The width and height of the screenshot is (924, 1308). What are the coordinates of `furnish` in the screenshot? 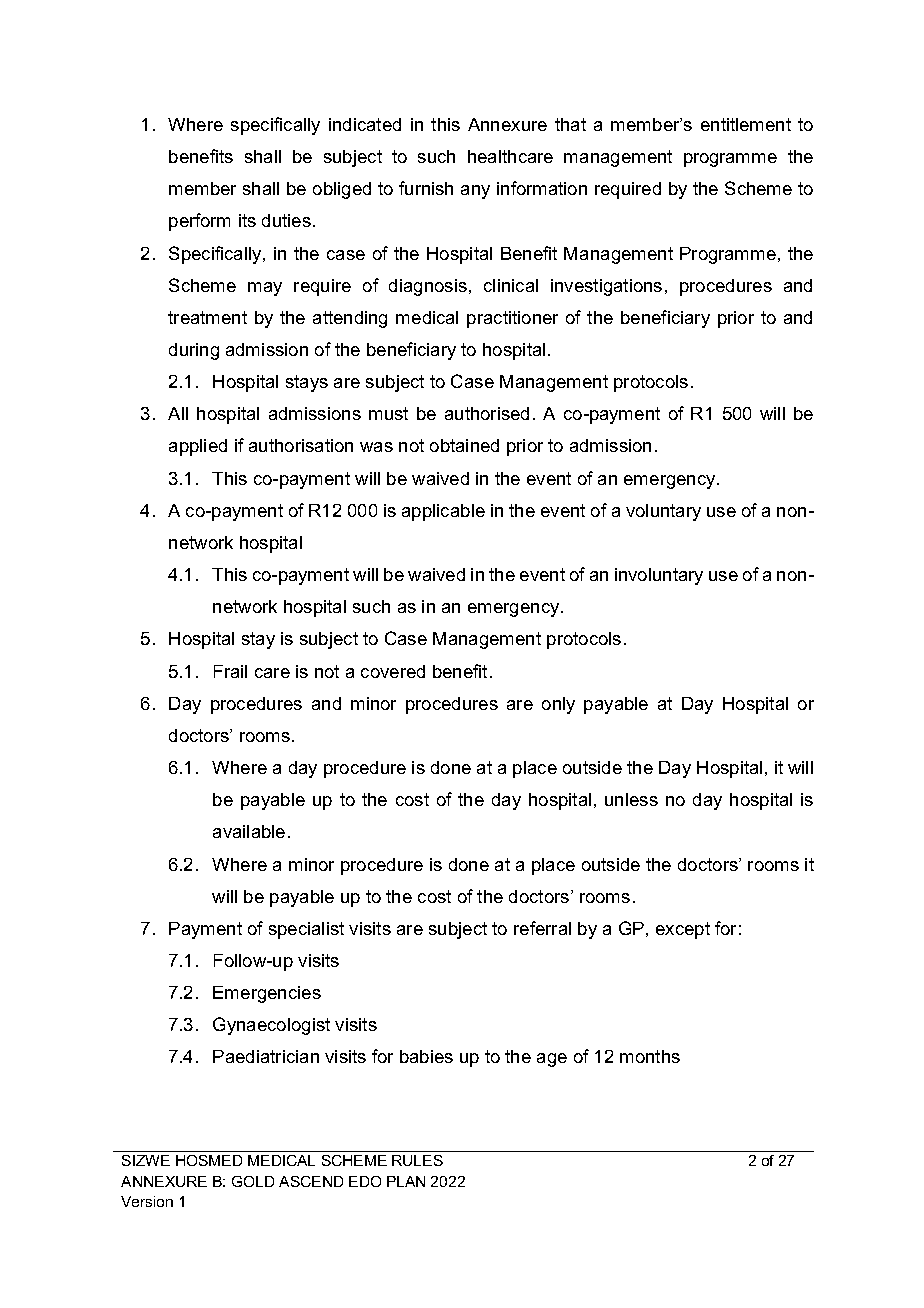 It's located at (426, 188).
